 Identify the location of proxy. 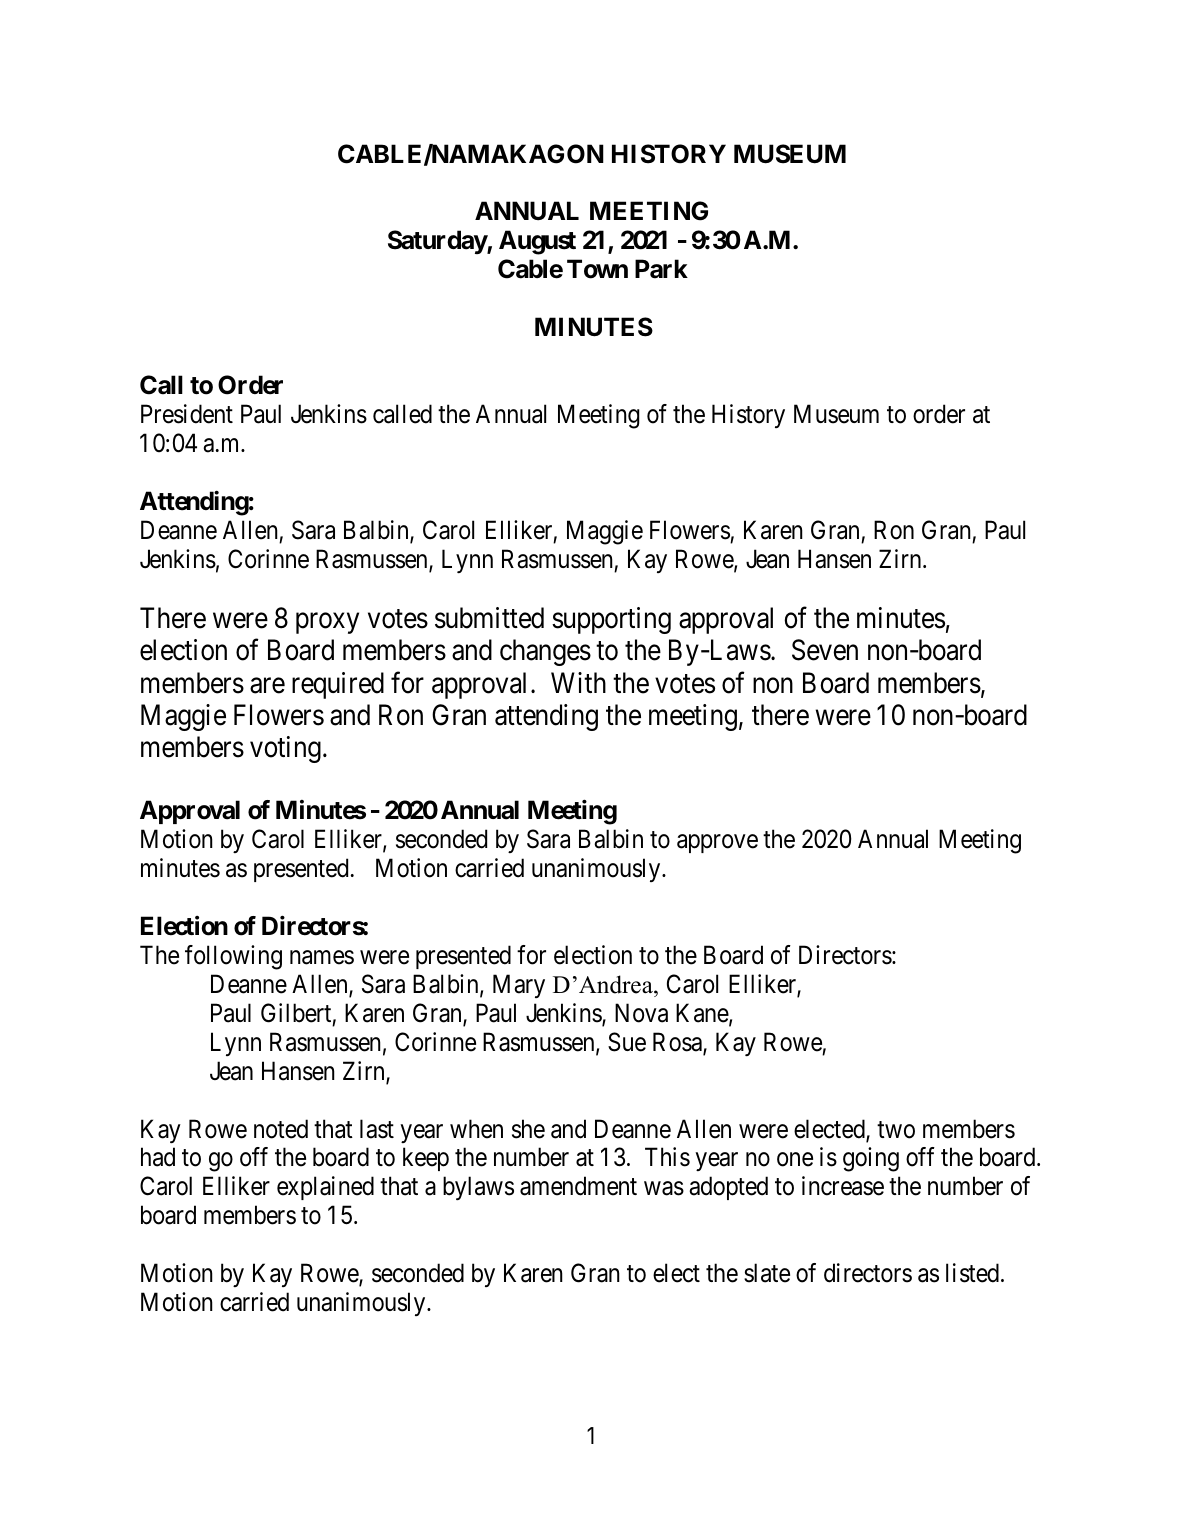
(327, 623).
